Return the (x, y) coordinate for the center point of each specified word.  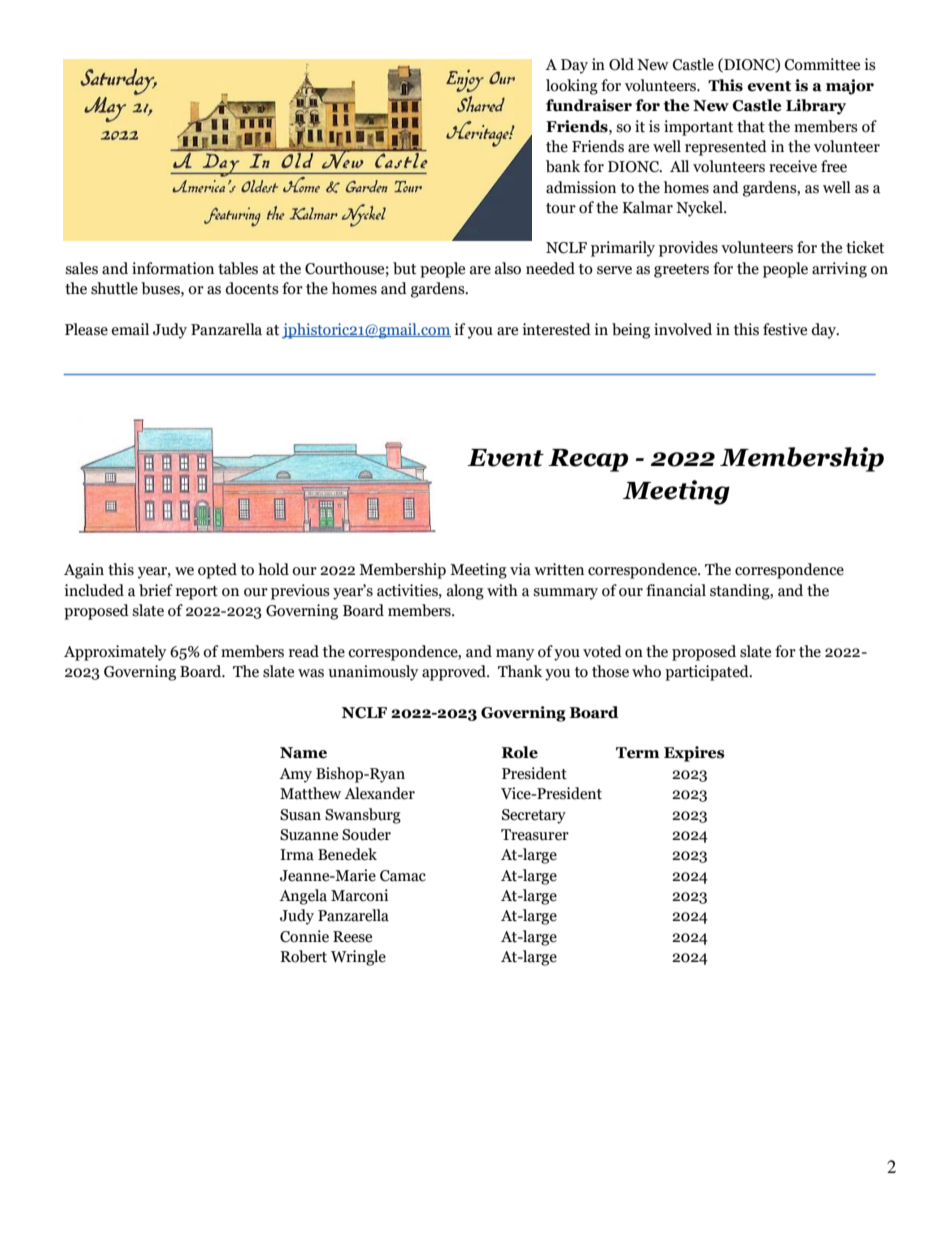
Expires (694, 754)
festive (785, 329)
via (520, 569)
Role (520, 752)
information (173, 268)
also (508, 268)
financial (676, 590)
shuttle (114, 288)
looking (572, 87)
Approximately (115, 653)
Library (816, 107)
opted (217, 571)
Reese (352, 937)
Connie (304, 936)
